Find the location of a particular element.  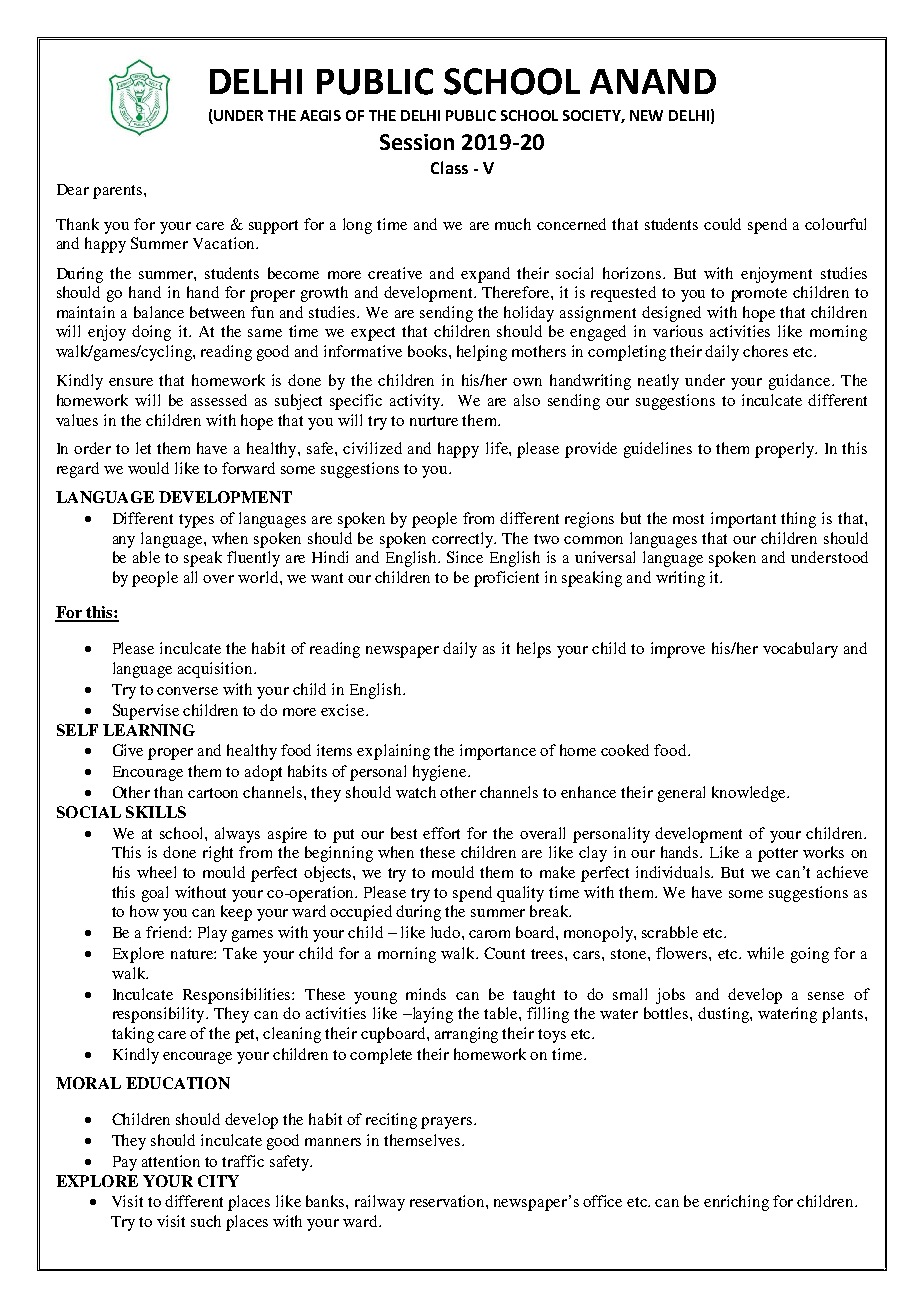

potter is located at coordinates (778, 855).
